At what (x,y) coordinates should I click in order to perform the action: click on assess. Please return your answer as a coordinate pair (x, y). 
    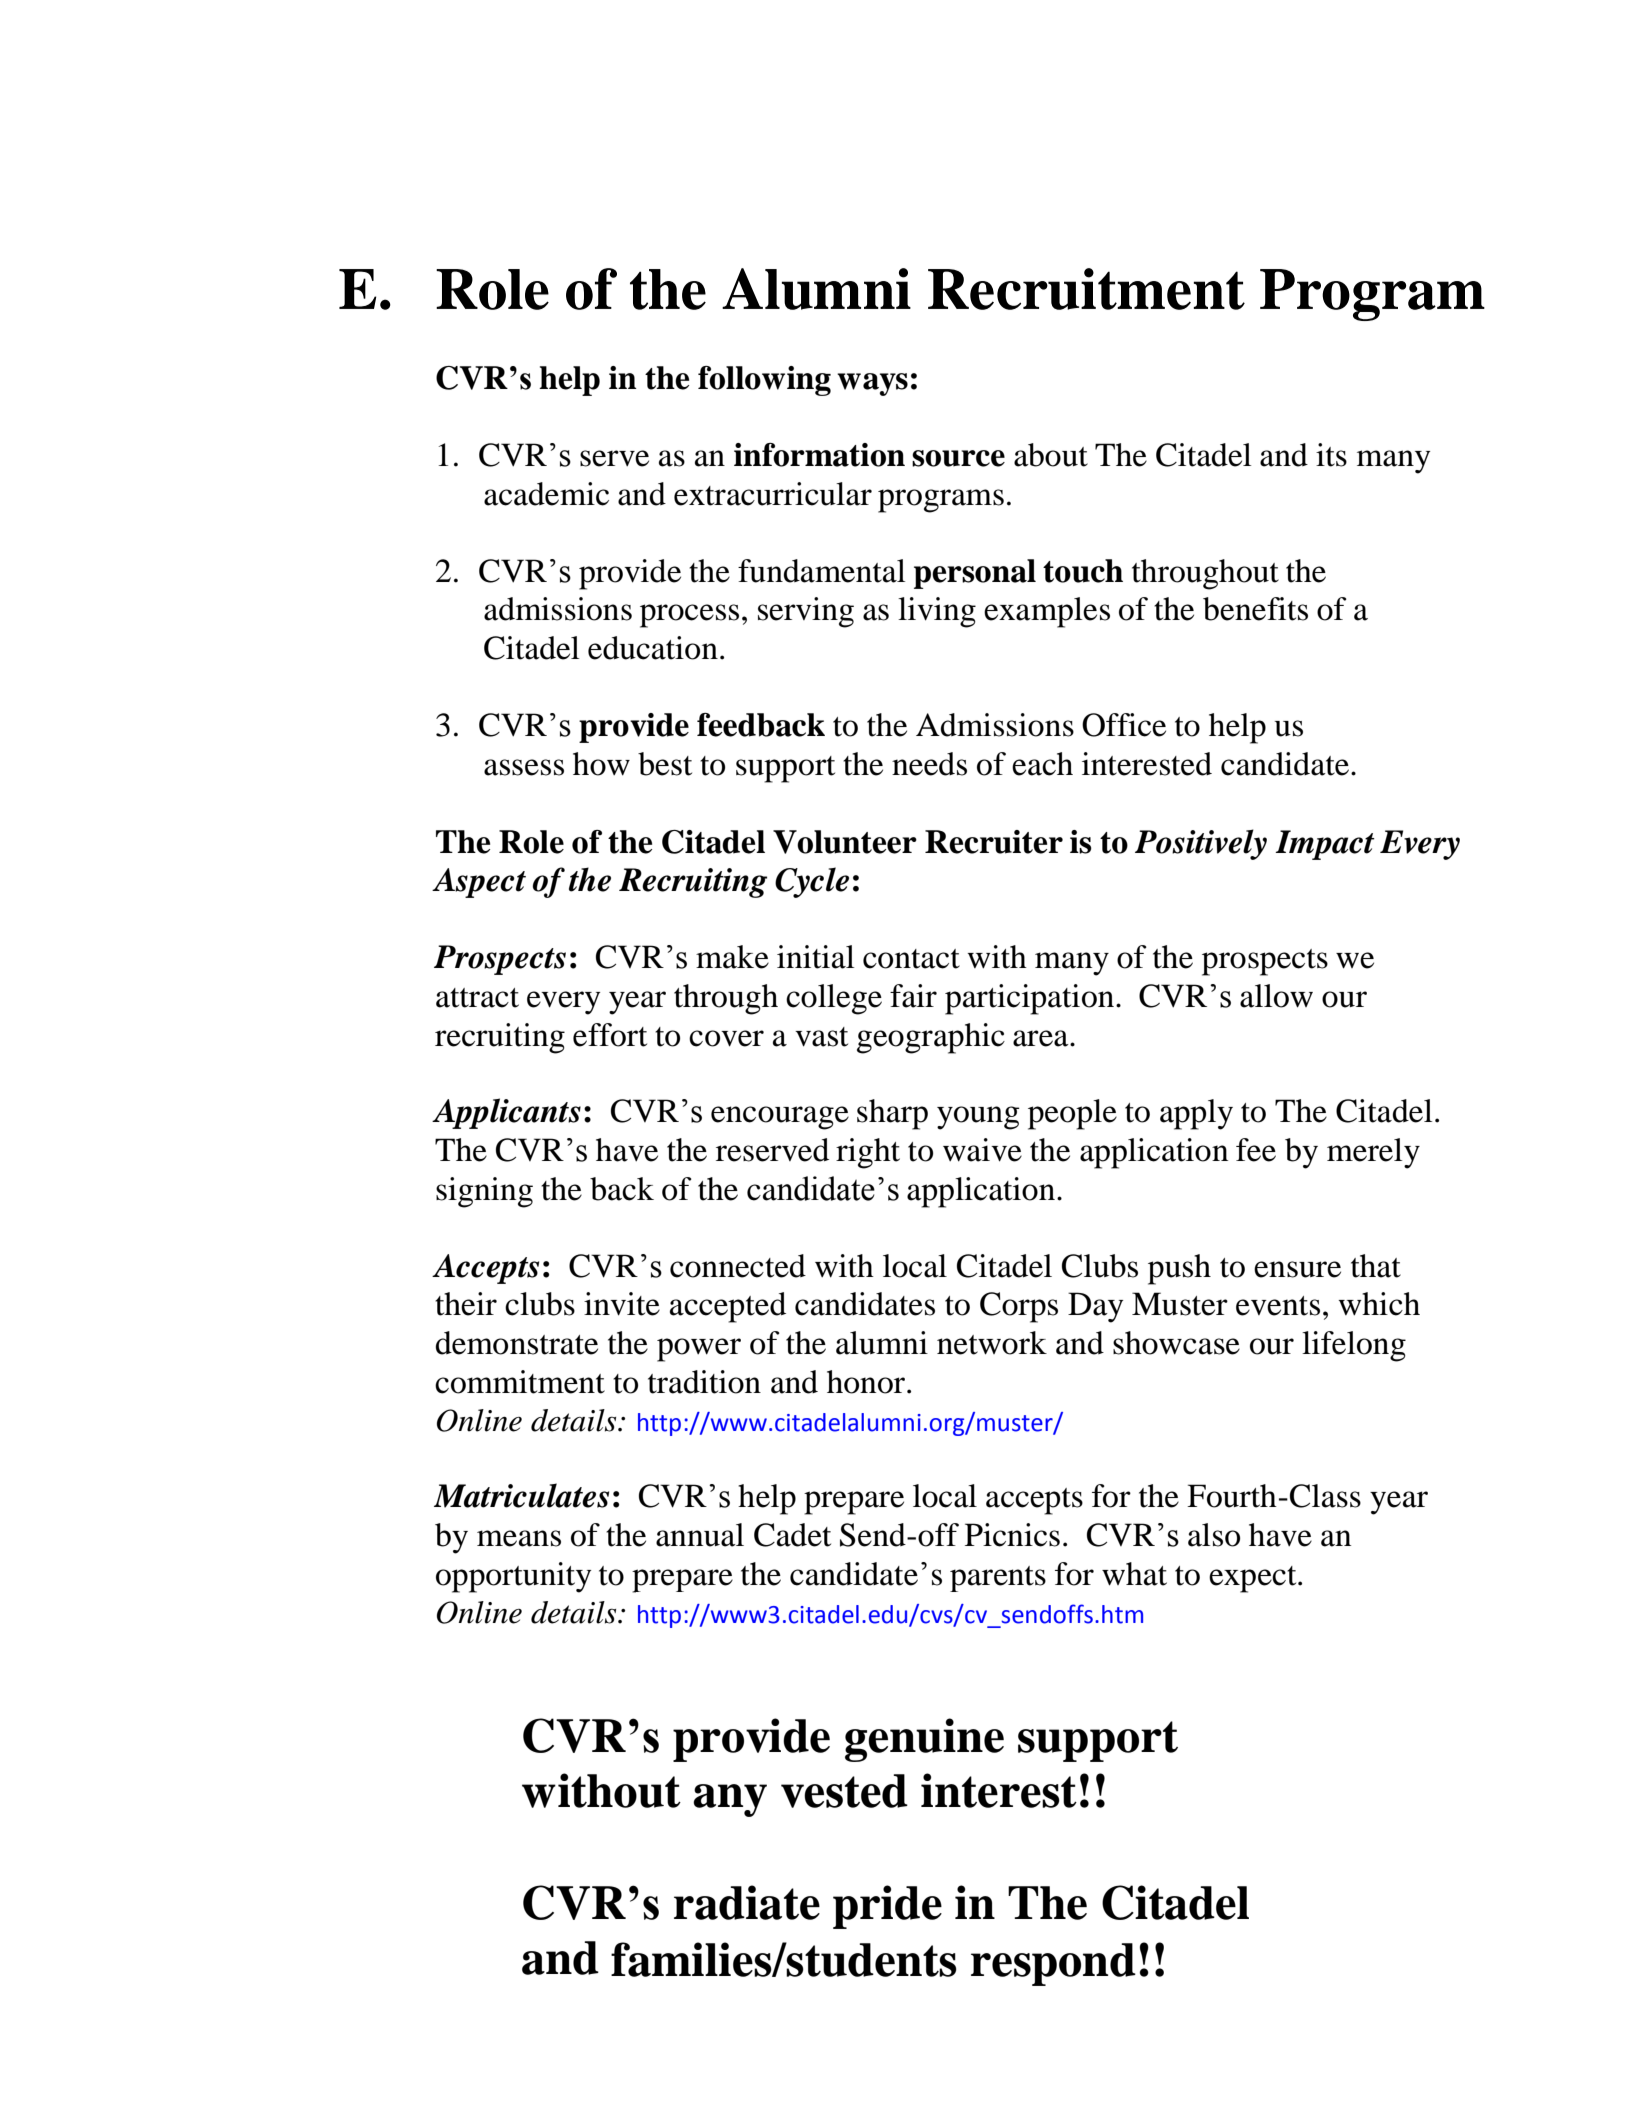
    Looking at the image, I should click on (524, 767).
